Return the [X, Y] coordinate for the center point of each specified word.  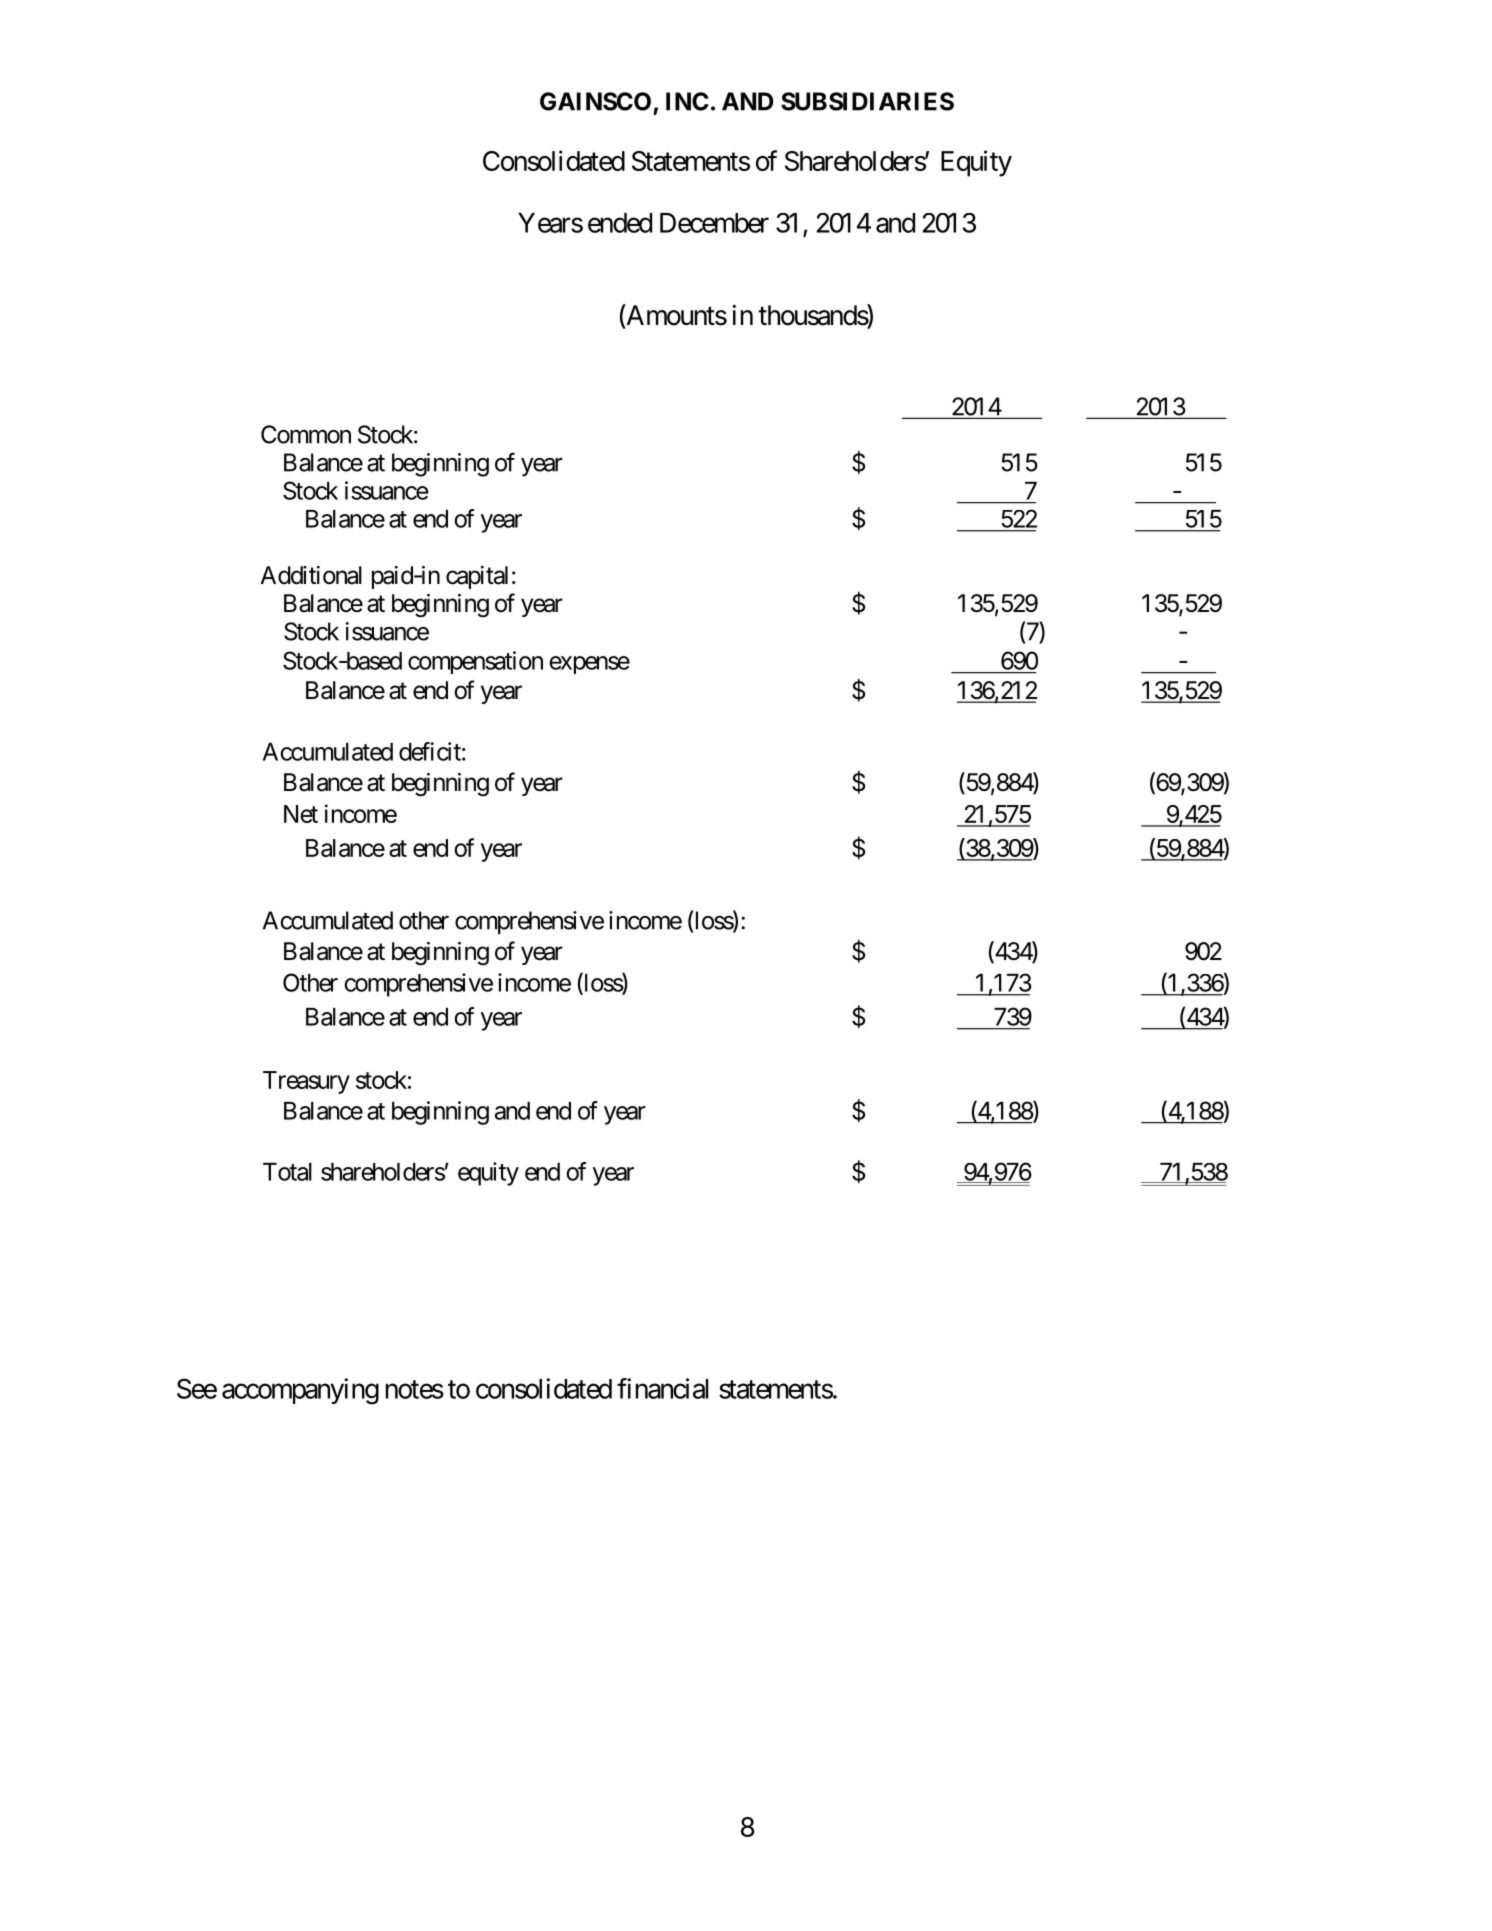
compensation [475, 662]
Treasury [306, 1082]
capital [477, 577]
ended [620, 223]
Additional [311, 575]
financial [662, 1388]
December [714, 223]
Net [301, 814]
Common [306, 434]
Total [287, 1172]
